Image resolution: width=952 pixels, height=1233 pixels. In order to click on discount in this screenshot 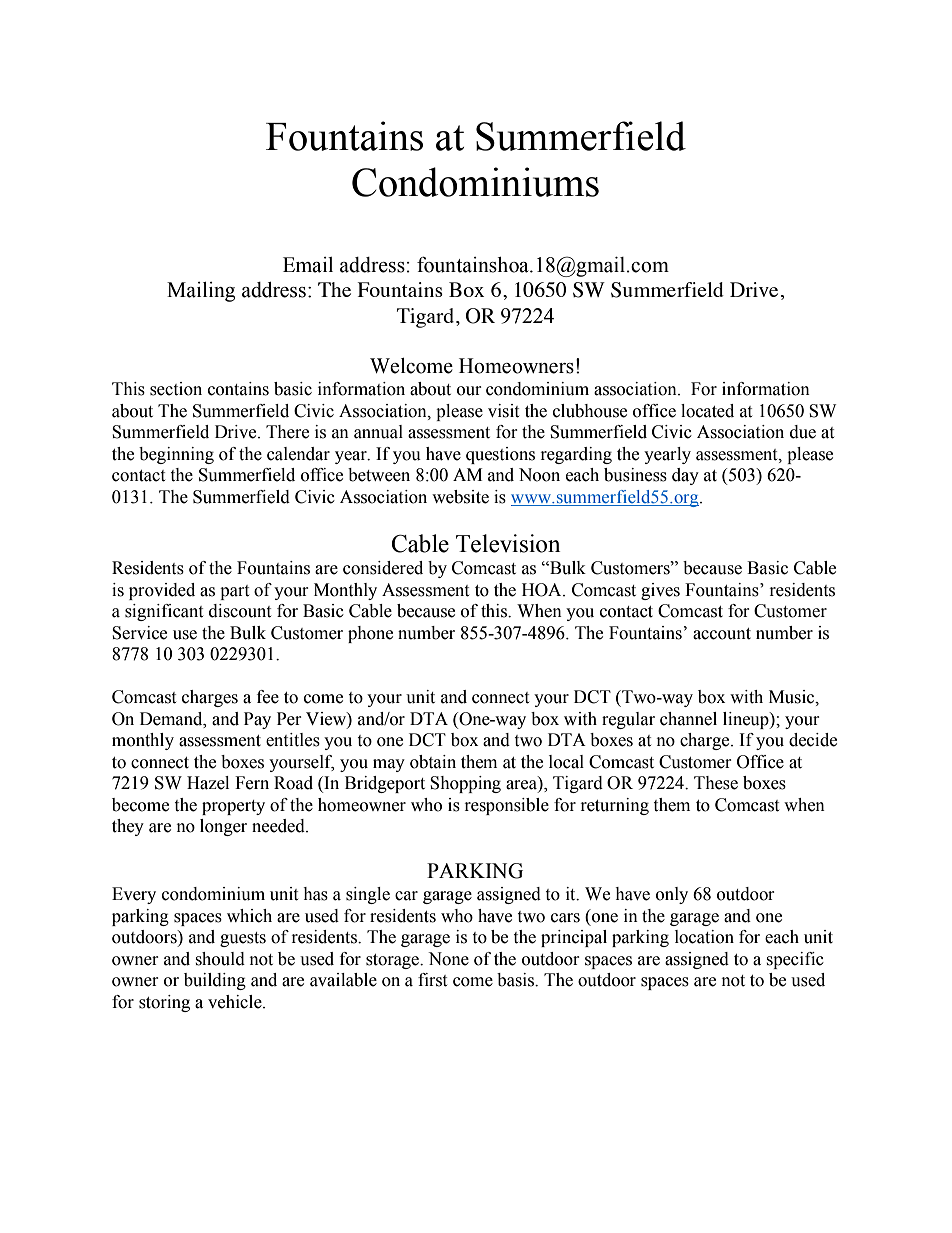, I will do `click(240, 611)`.
